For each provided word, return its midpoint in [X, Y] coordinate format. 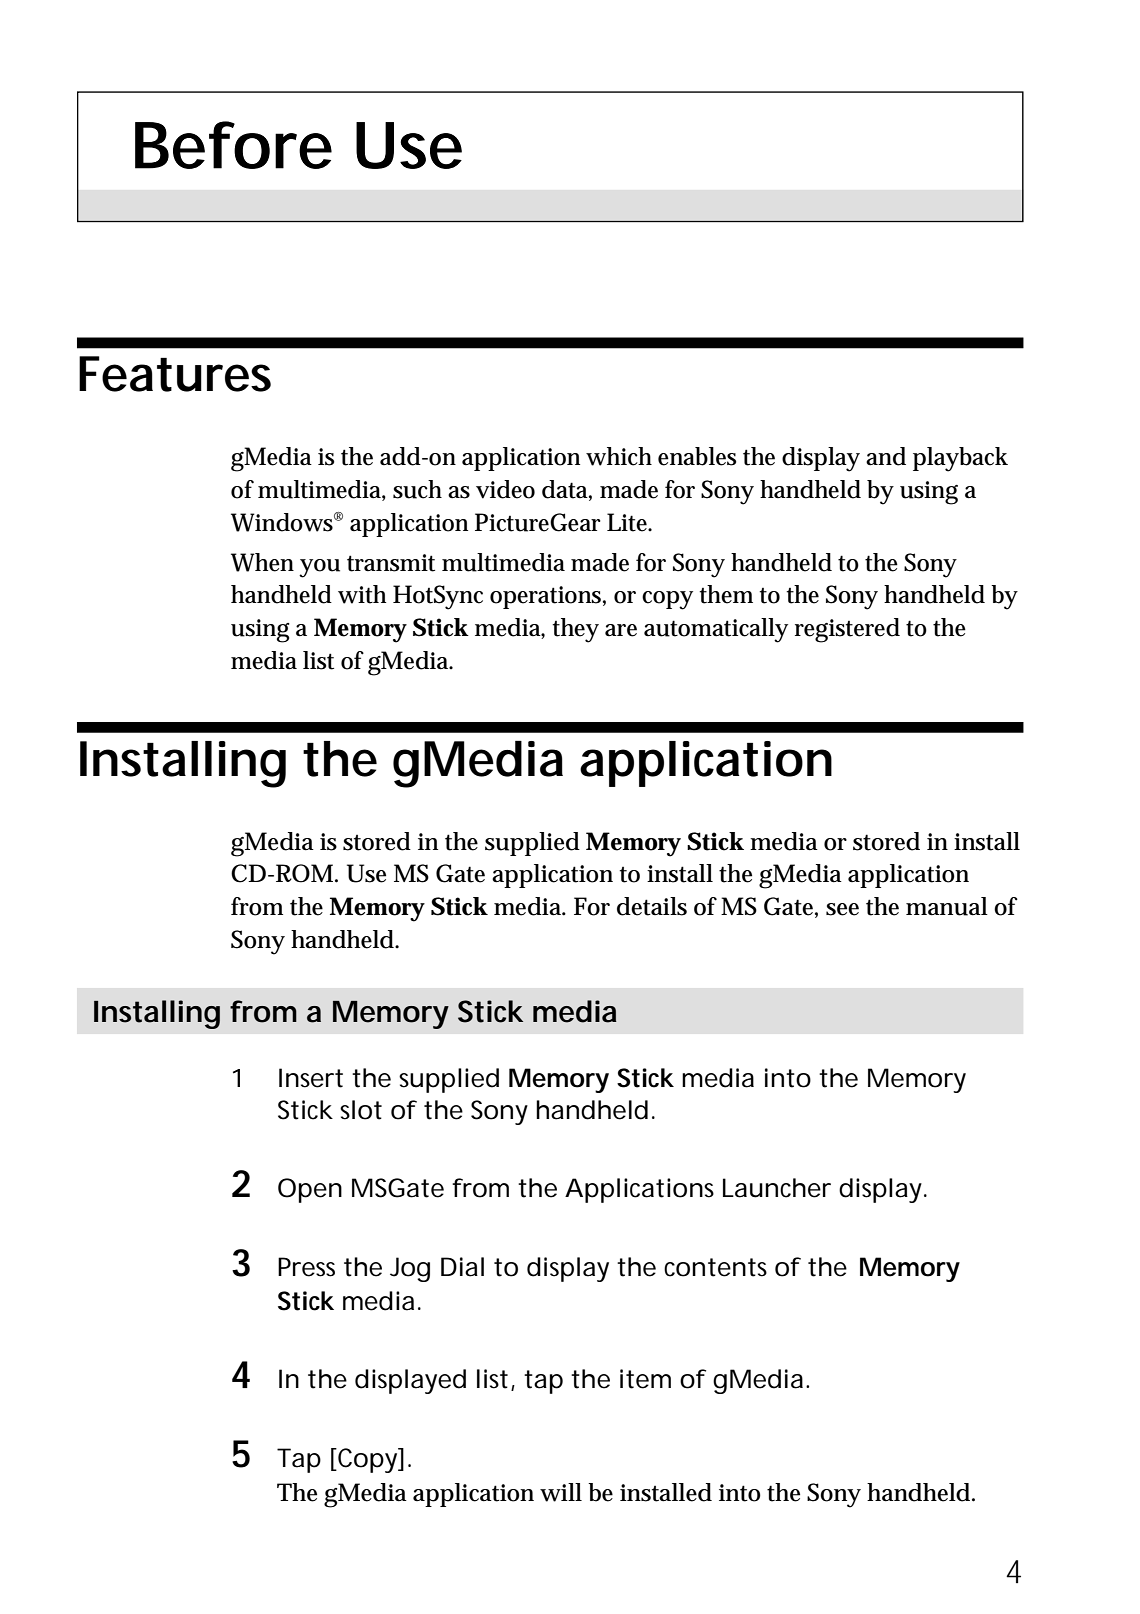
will [561, 1492]
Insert [311, 1078]
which [619, 456]
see [842, 909]
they [575, 630]
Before [233, 145]
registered [847, 630]
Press [306, 1267]
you [319, 568]
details [652, 906]
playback [960, 459]
